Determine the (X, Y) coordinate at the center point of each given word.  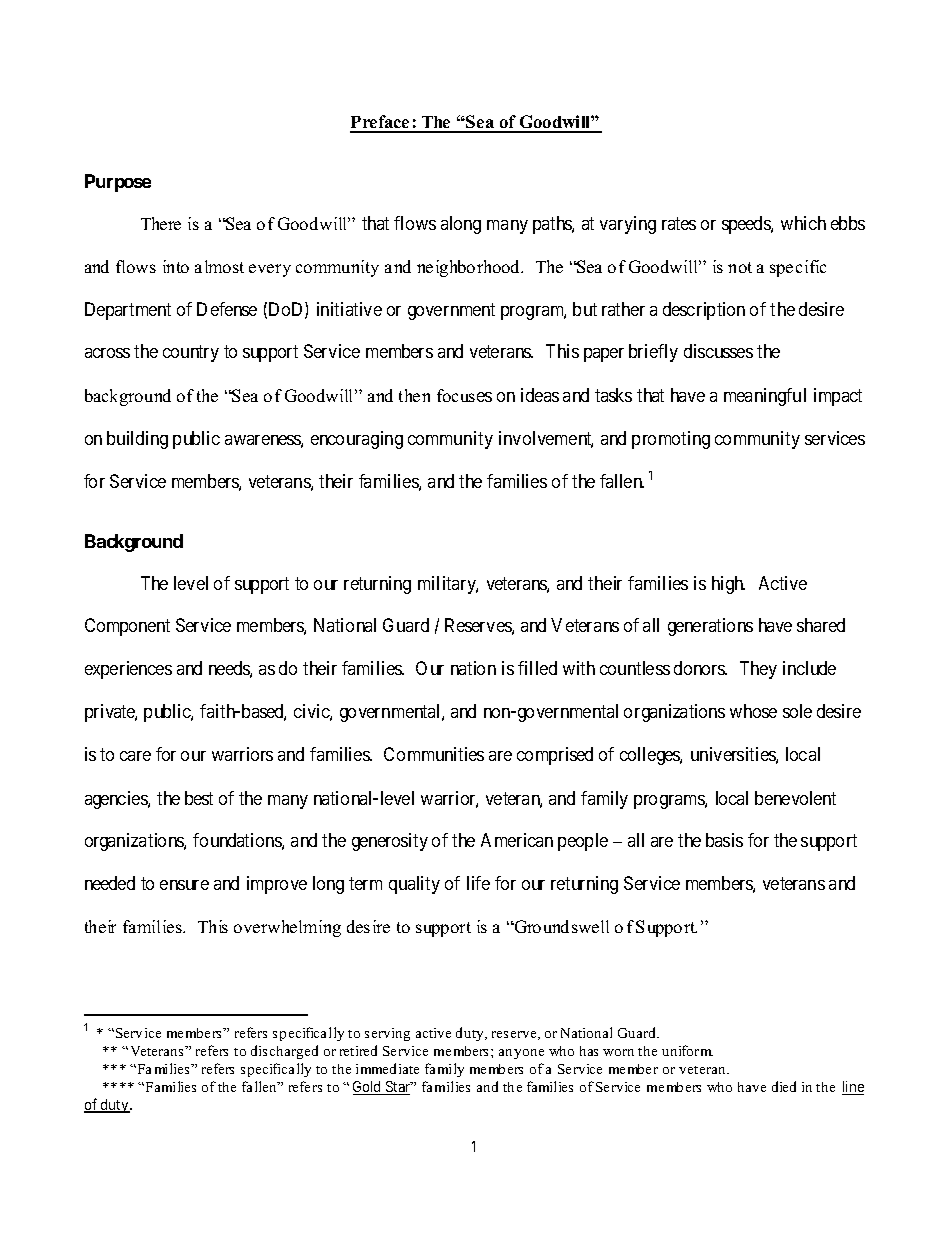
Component (127, 627)
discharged (284, 1052)
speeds (747, 225)
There (161, 223)
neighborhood (470, 268)
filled (537, 668)
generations (710, 627)
